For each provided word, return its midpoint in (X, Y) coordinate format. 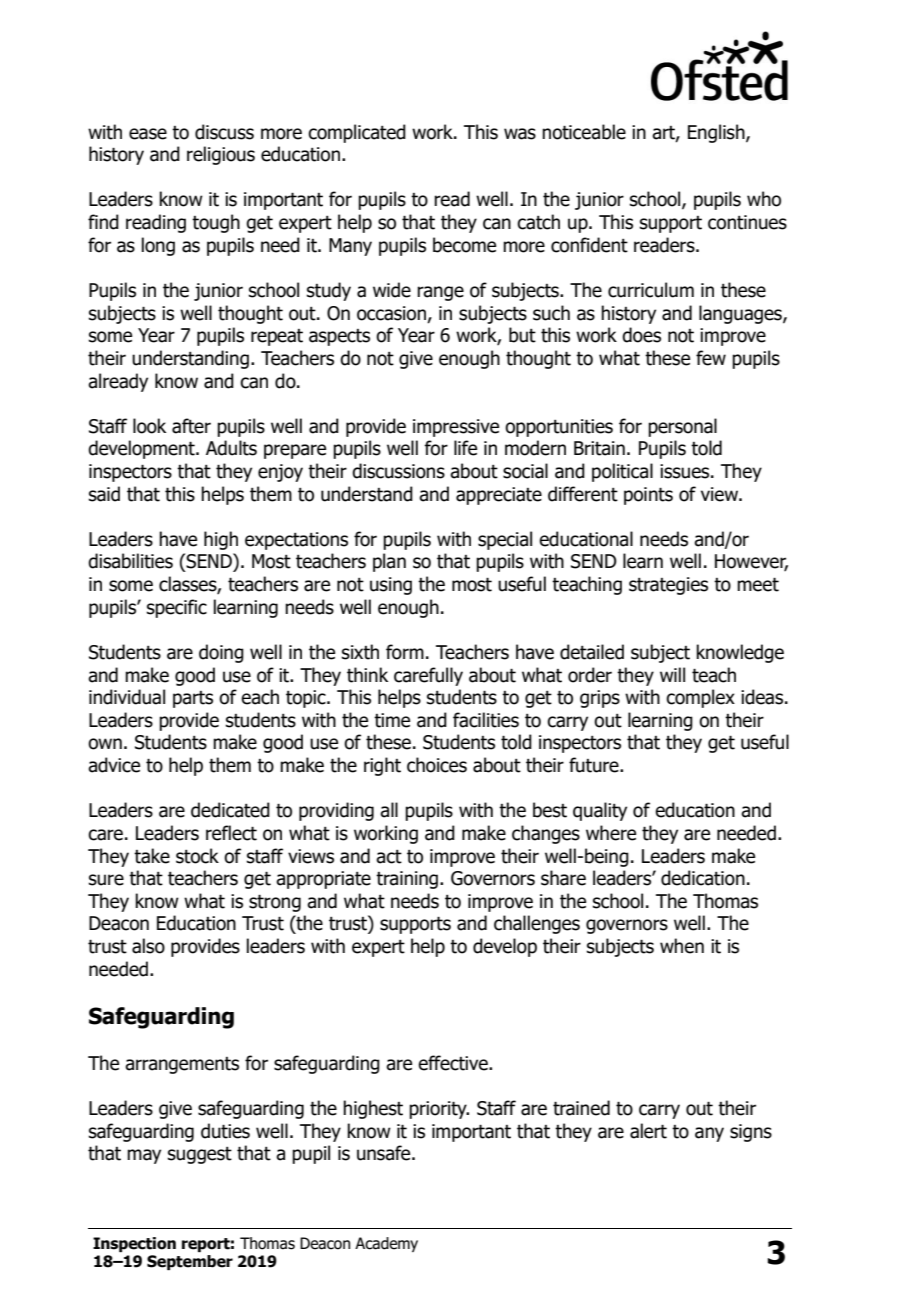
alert (648, 1131)
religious (221, 155)
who (764, 199)
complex (700, 698)
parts (193, 699)
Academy (386, 1244)
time (392, 720)
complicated (357, 133)
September (190, 1262)
